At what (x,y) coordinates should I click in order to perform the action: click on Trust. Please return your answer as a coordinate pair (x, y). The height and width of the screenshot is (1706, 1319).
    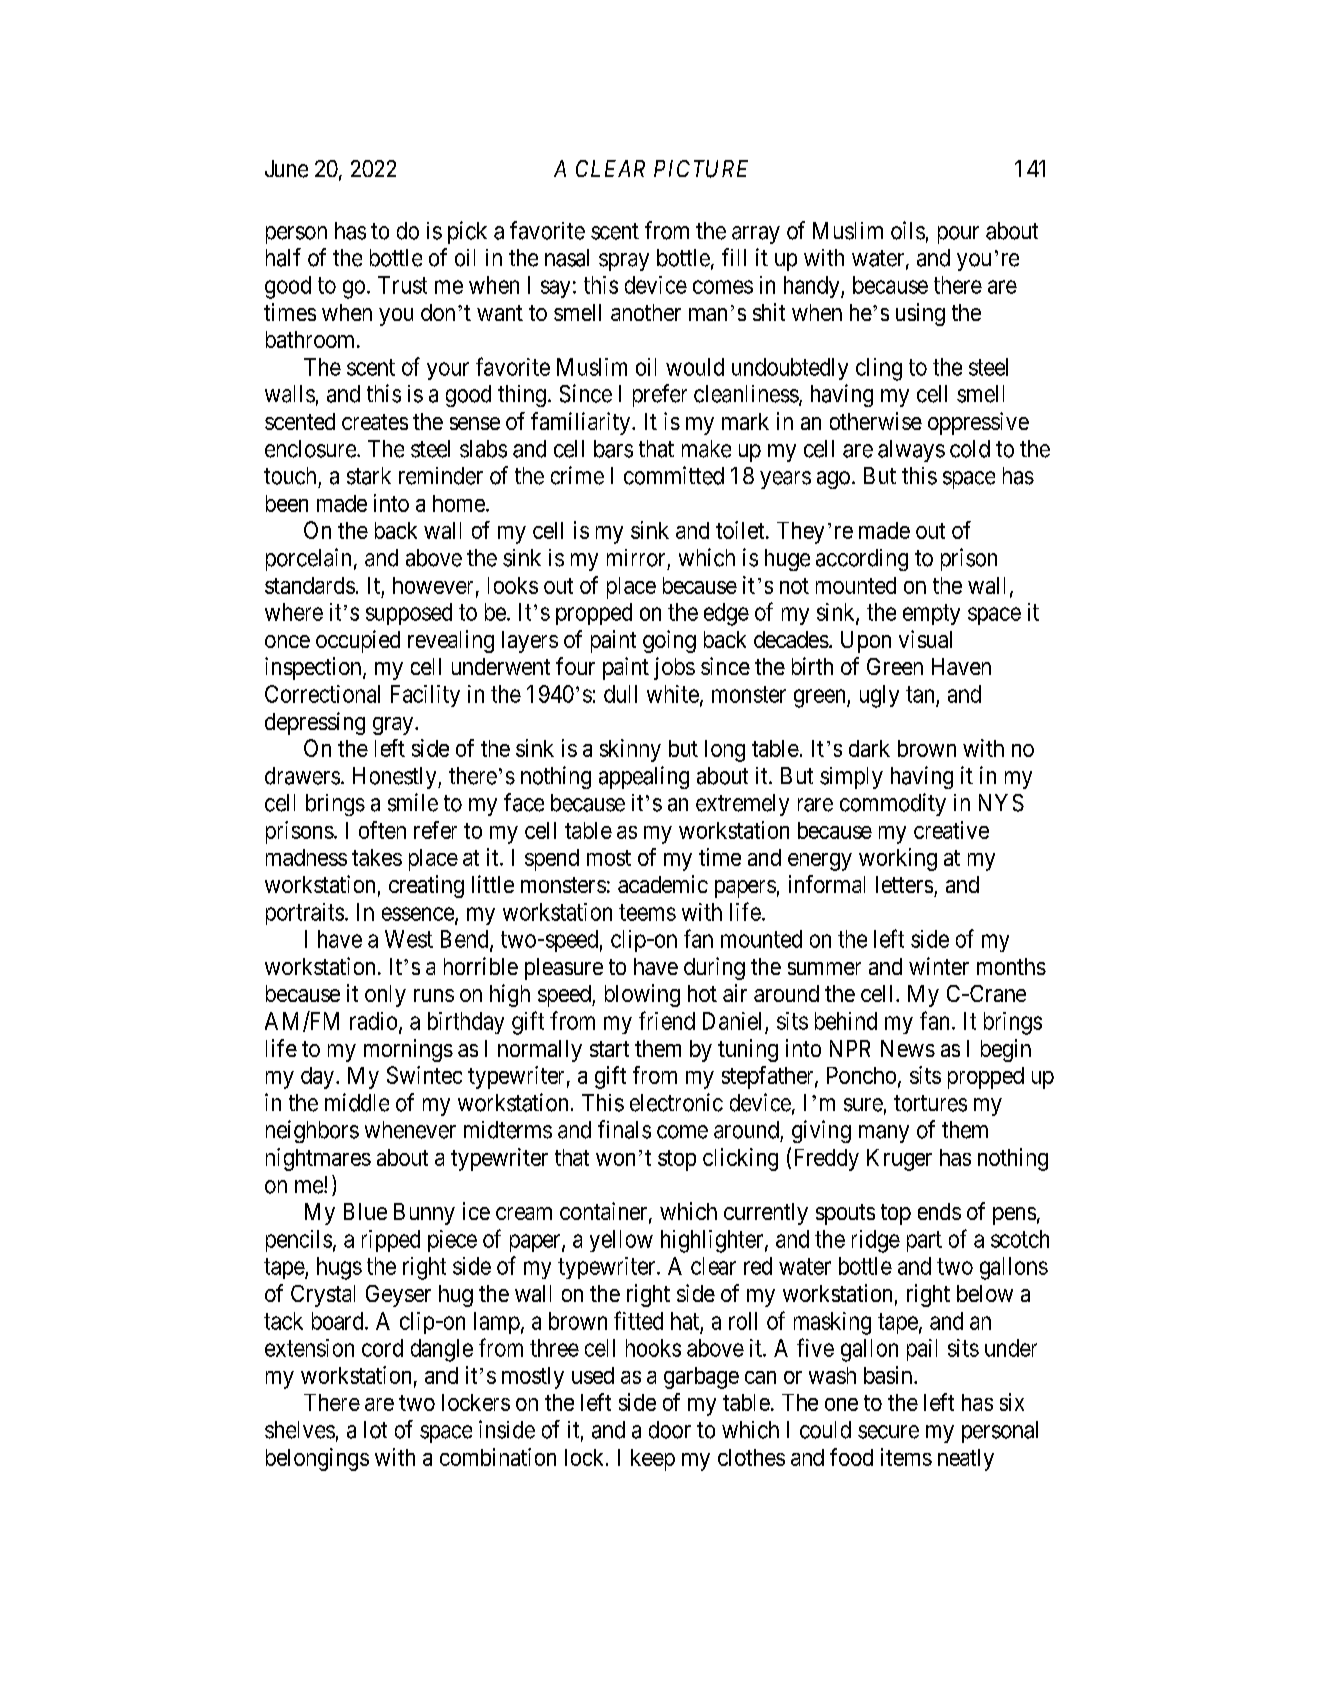
    Looking at the image, I should click on (402, 285).
